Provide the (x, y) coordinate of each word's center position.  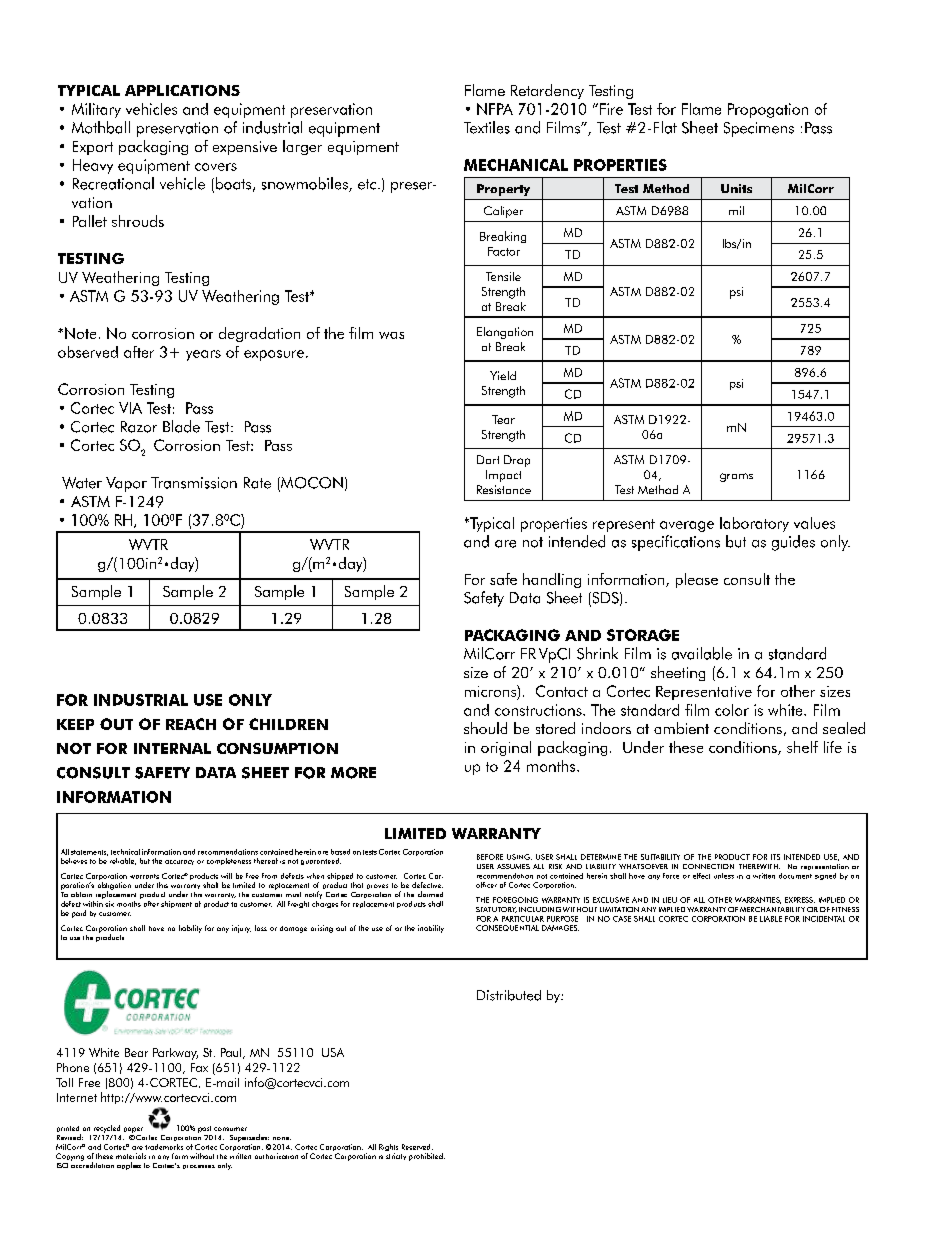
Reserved (417, 1147)
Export (93, 148)
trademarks (164, 1147)
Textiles (487, 127)
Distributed (509, 995)
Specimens (759, 129)
